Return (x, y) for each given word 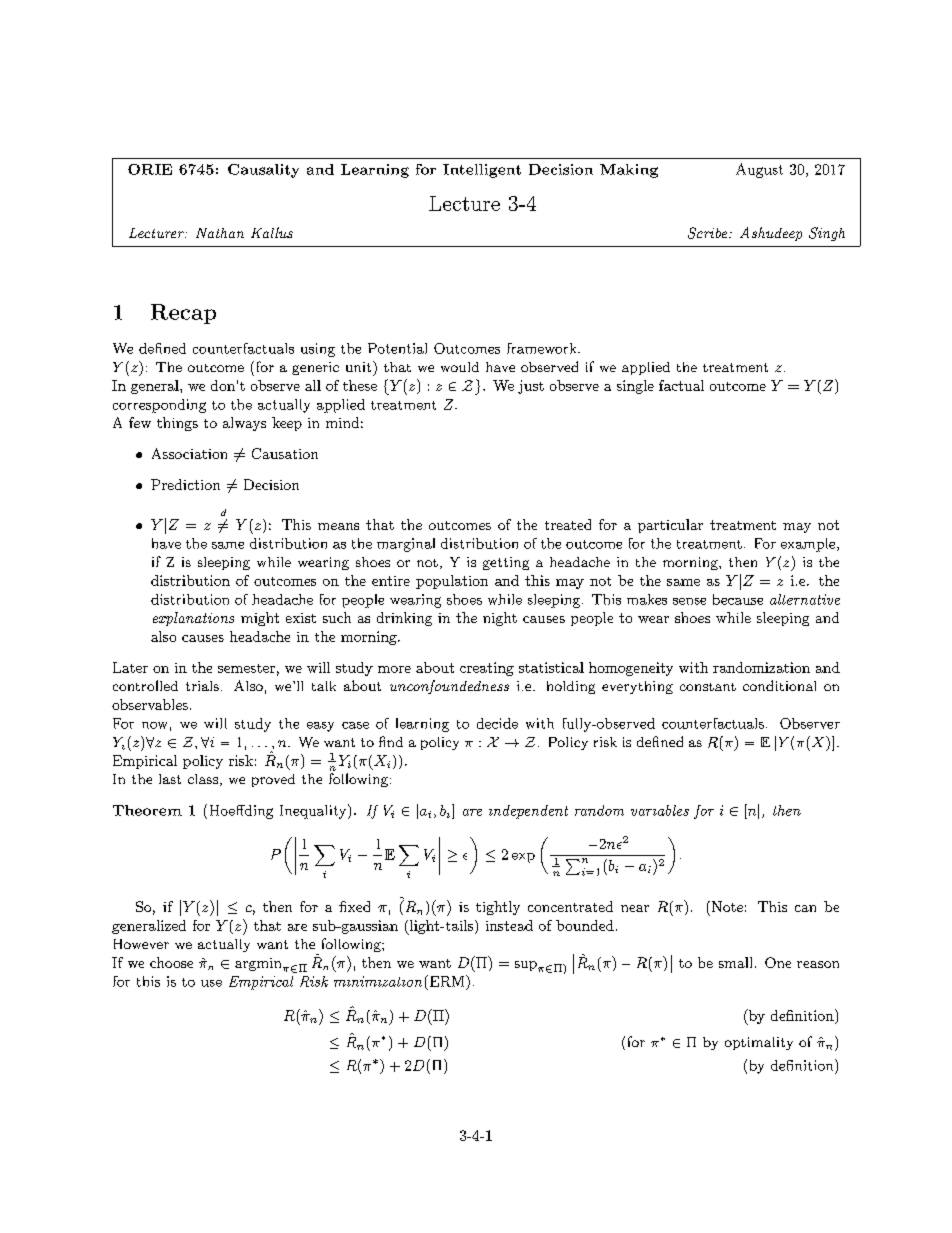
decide (497, 723)
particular (670, 526)
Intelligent (482, 171)
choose (171, 962)
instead (509, 925)
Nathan (220, 233)
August (759, 170)
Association (189, 453)
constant (708, 687)
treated (568, 524)
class (203, 779)
